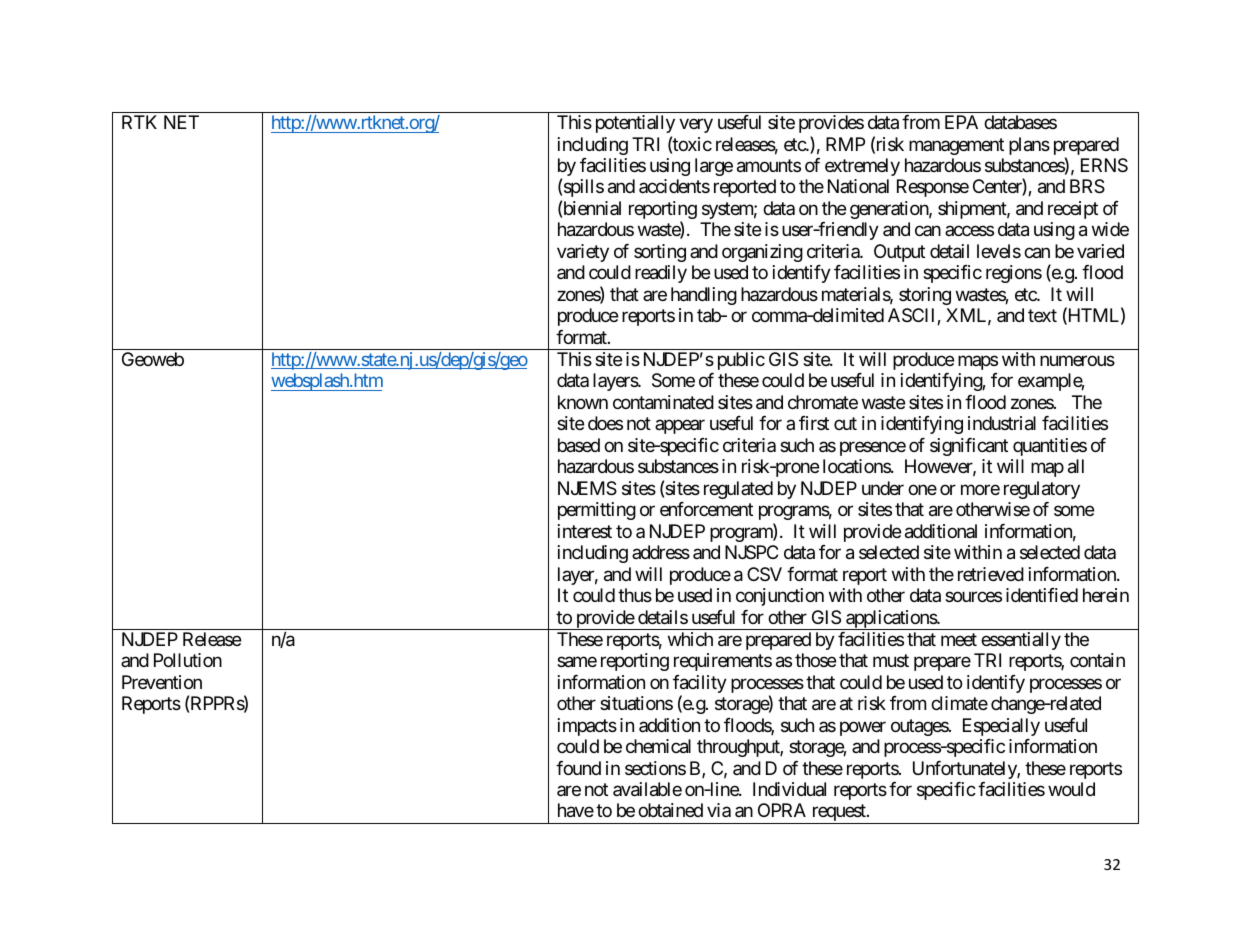 This page has width=1233, height=952. What do you see at coordinates (583, 253) in the page?
I see `variety` at bounding box center [583, 253].
